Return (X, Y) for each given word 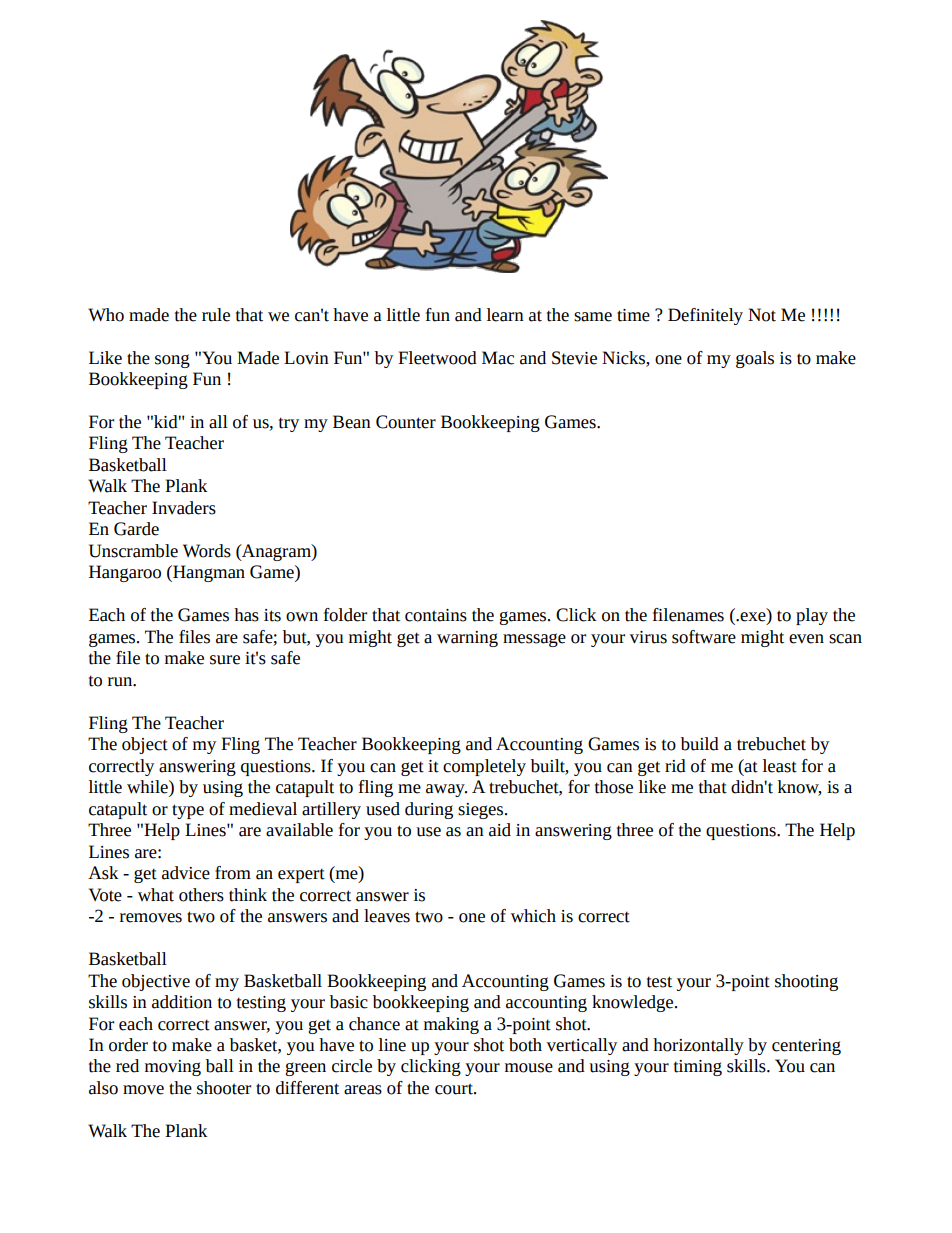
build (700, 744)
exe (754, 618)
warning (467, 639)
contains (436, 615)
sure (225, 660)
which (533, 916)
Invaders (184, 508)
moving (173, 1068)
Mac (498, 358)
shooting (806, 982)
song (172, 361)
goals (755, 359)
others (201, 895)
